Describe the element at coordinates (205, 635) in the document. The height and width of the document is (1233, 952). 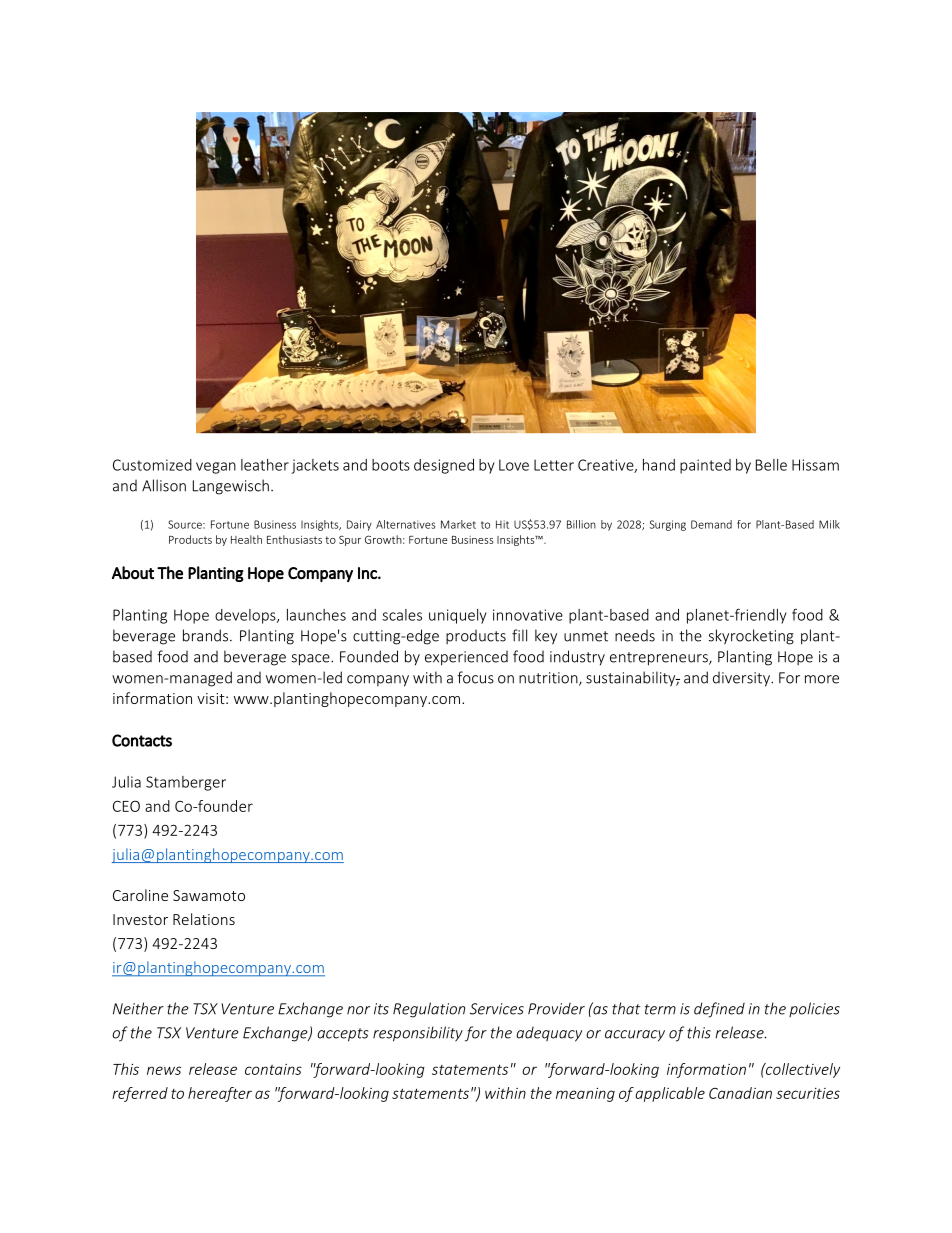
I see `brands` at that location.
